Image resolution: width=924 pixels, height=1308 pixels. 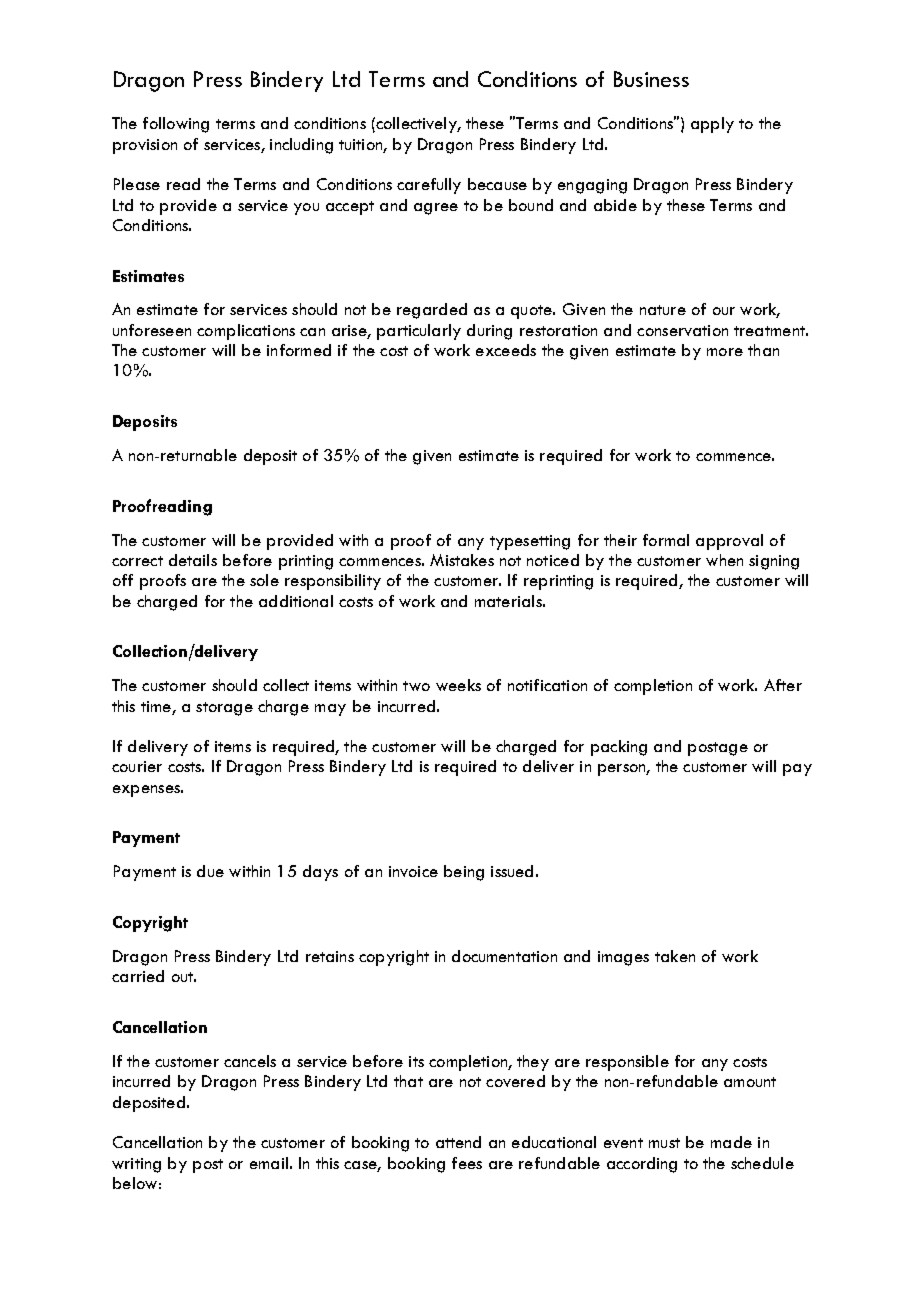 What do you see at coordinates (458, 1142) in the image?
I see `attend` at bounding box center [458, 1142].
